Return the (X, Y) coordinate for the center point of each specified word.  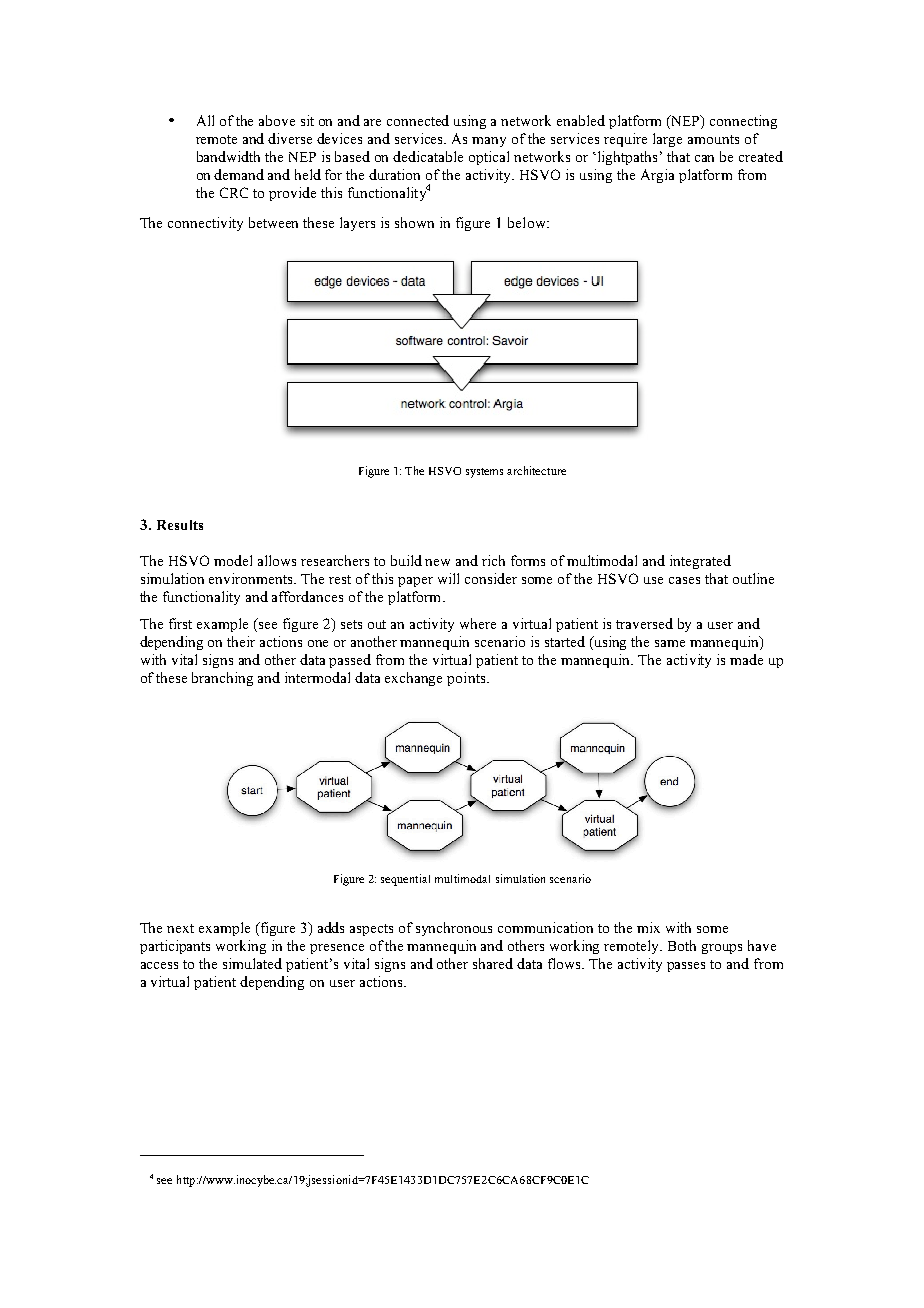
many (489, 142)
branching (222, 679)
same (670, 643)
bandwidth (228, 156)
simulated (252, 963)
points (467, 679)
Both (682, 945)
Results (180, 525)
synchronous (454, 929)
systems (484, 473)
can (704, 158)
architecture (536, 470)
